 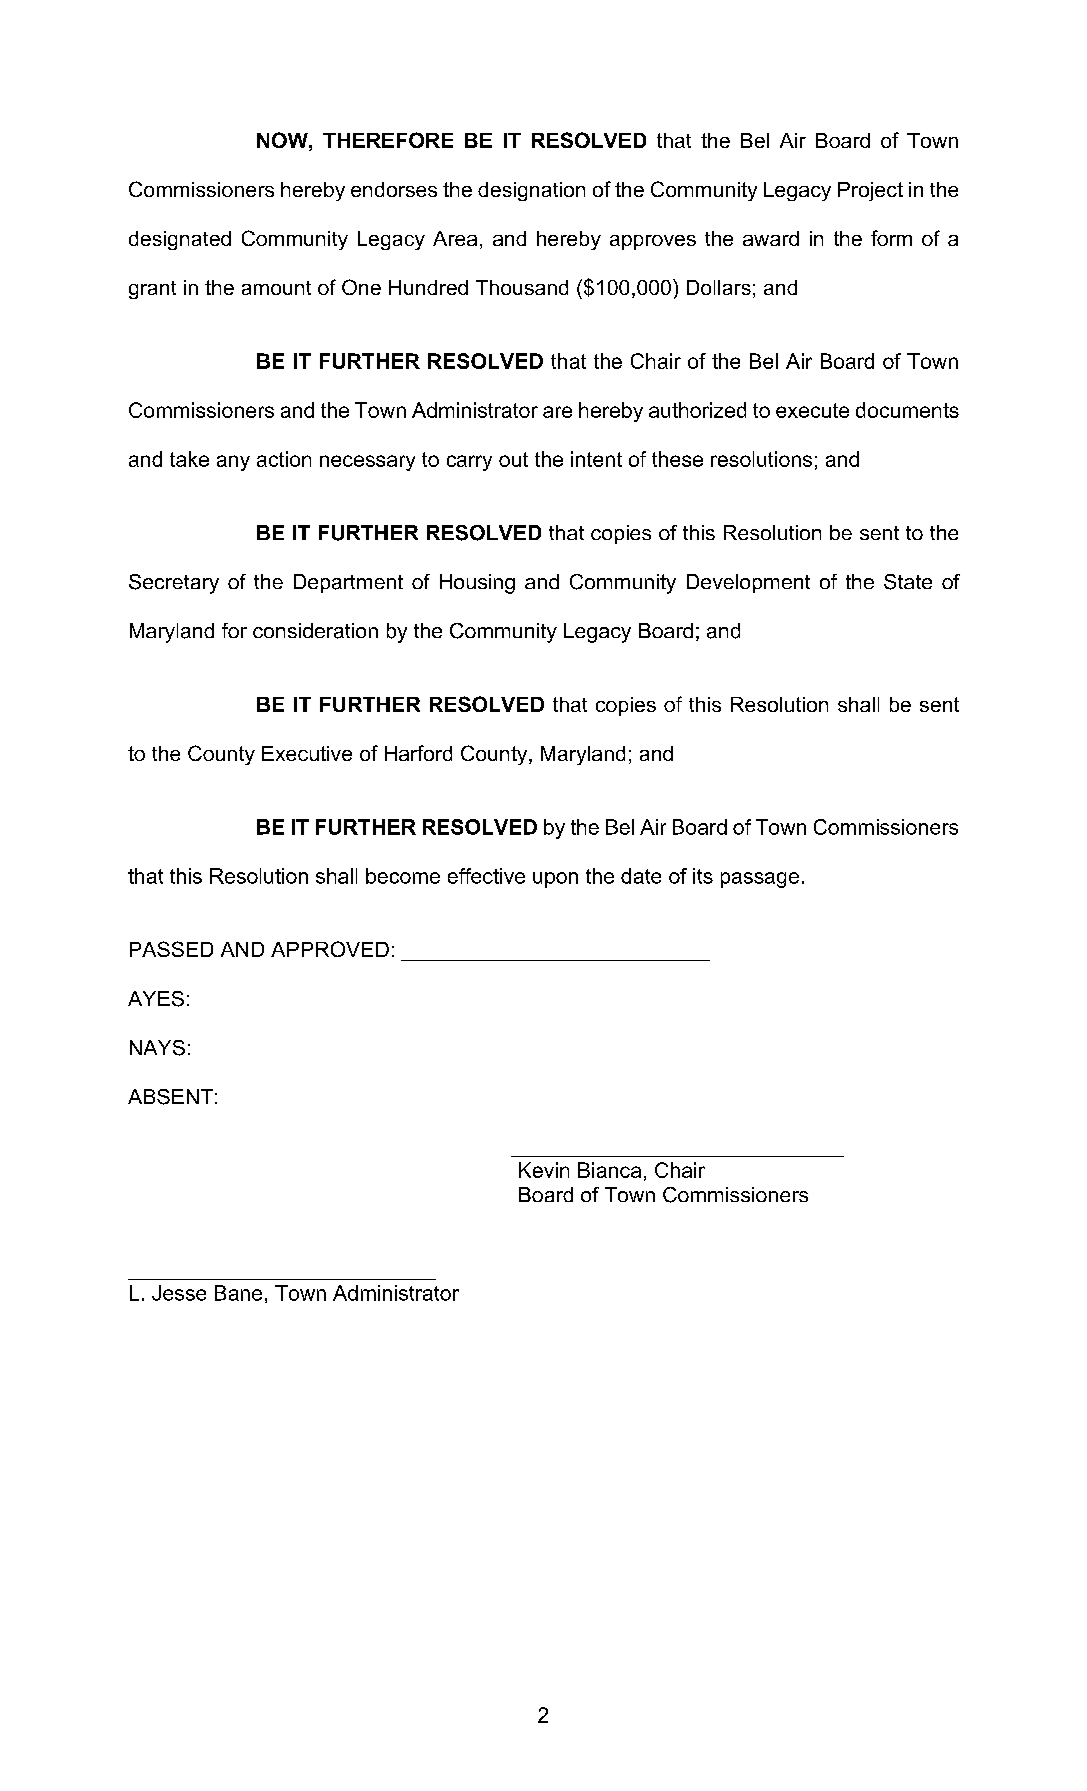 What do you see at coordinates (748, 583) in the image?
I see `Development` at bounding box center [748, 583].
